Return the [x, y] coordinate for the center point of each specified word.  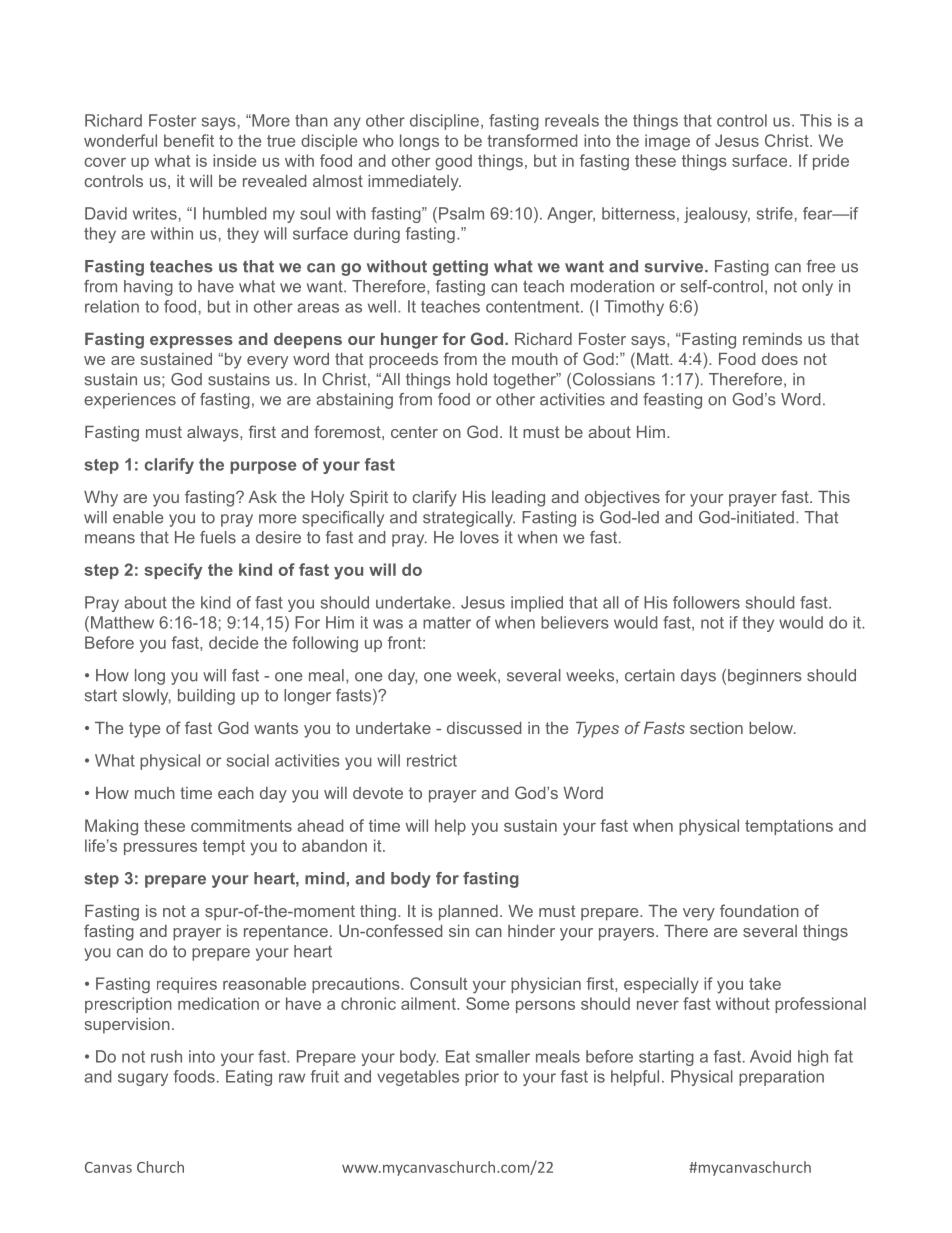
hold [472, 379]
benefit [189, 140]
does [780, 359]
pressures [160, 848]
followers [706, 602]
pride [831, 162]
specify [173, 571]
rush [166, 1056]
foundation [759, 910]
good [453, 162]
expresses [191, 342]
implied [537, 604]
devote [378, 793]
